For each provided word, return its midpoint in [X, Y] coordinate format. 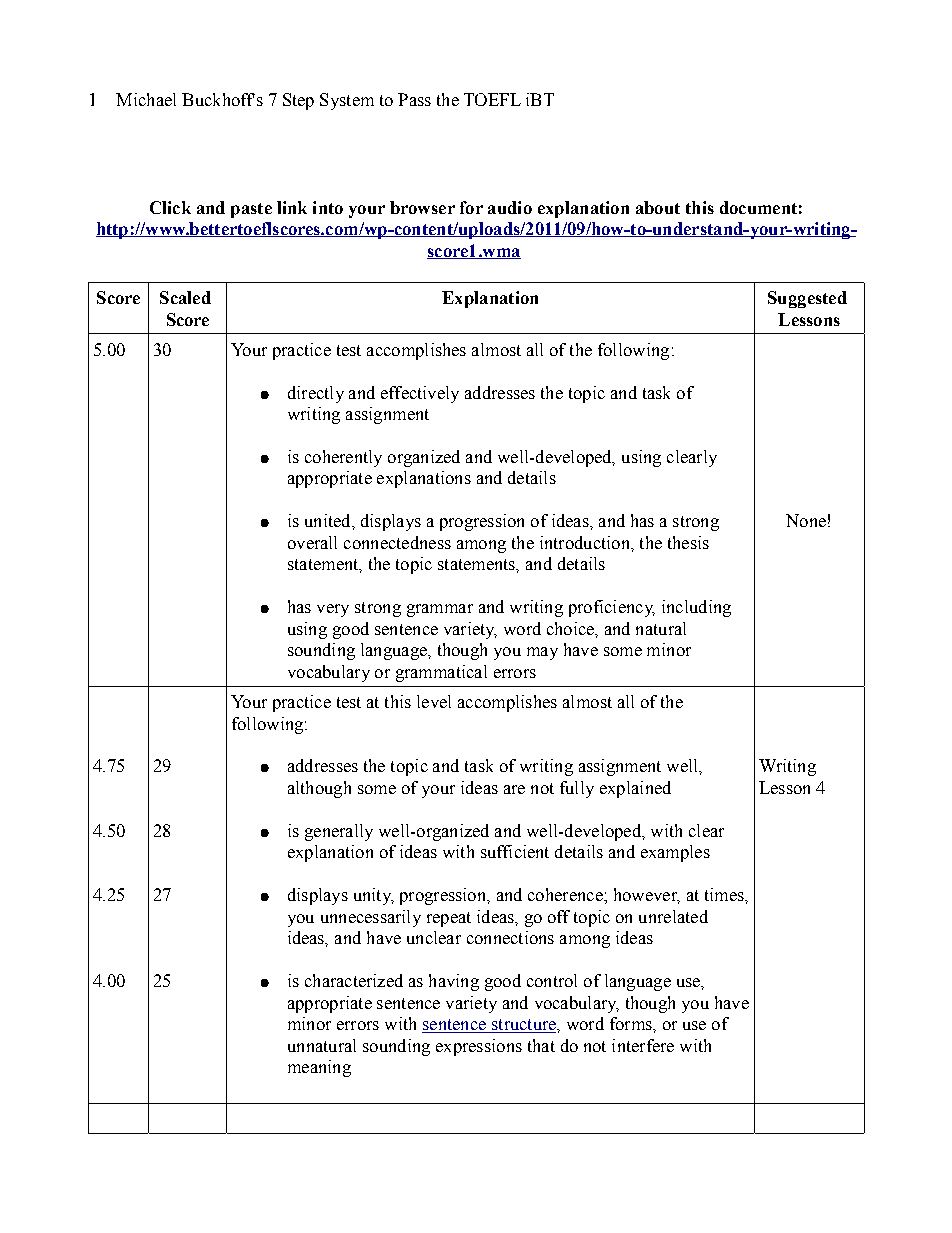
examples [675, 853]
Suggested [807, 299]
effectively [420, 394]
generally [339, 832]
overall [312, 542]
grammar [440, 610]
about [658, 207]
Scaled [185, 297]
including [696, 608]
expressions [479, 1047]
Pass [414, 99]
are [514, 789]
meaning [319, 1068]
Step [298, 101]
